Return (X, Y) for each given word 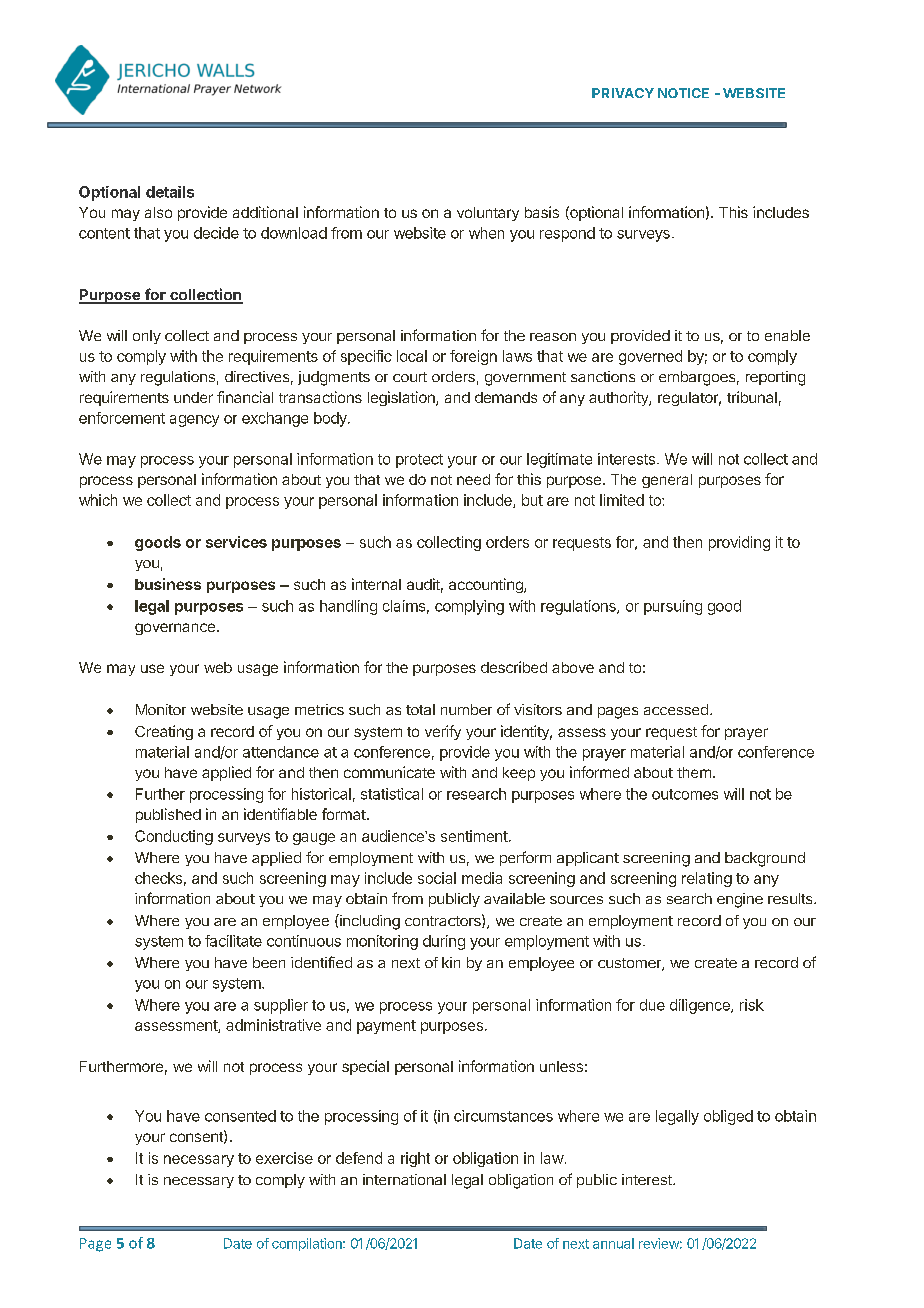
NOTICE (683, 93)
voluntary (488, 214)
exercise (284, 1158)
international (404, 1179)
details (170, 192)
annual (613, 1243)
